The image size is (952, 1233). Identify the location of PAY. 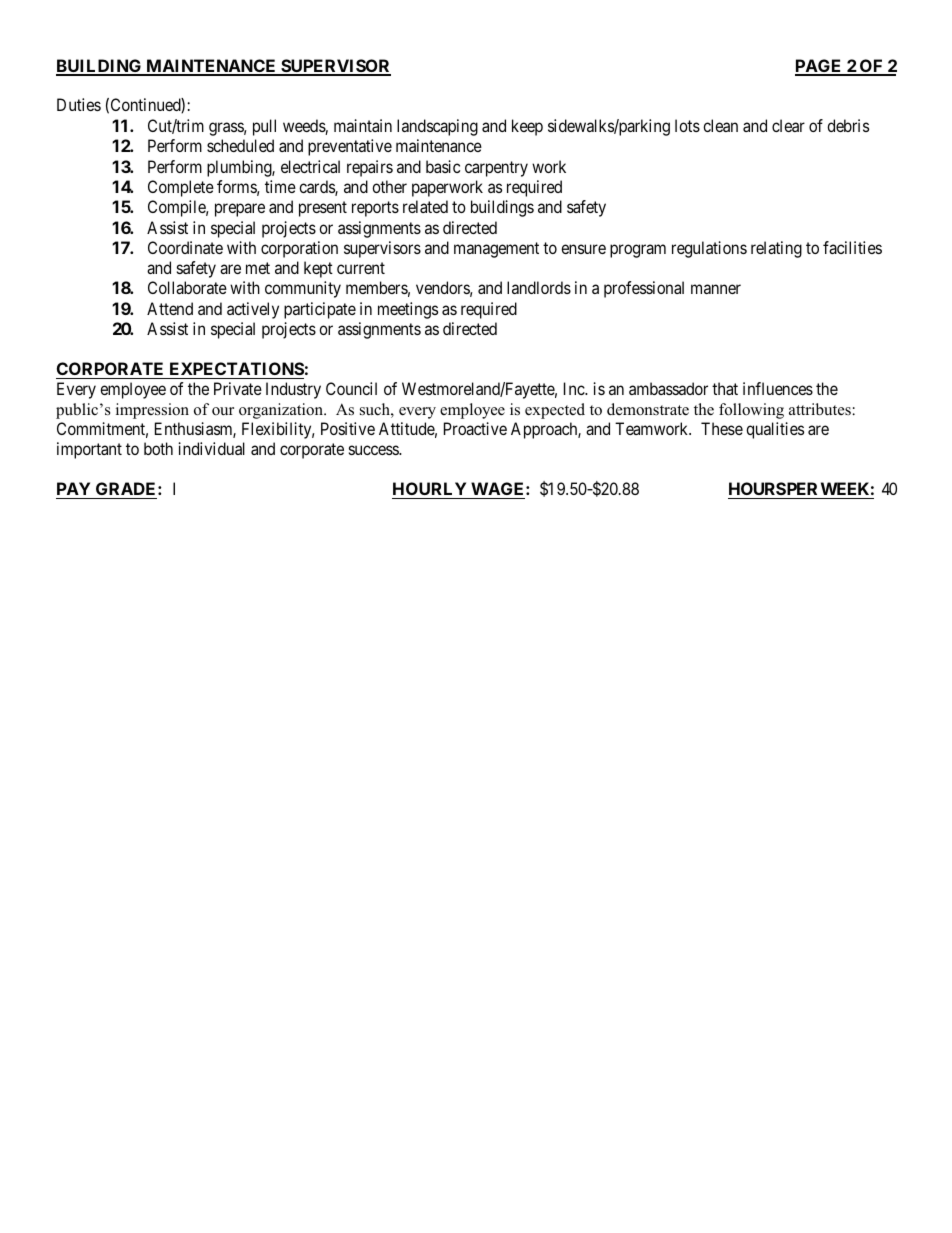
(73, 488).
